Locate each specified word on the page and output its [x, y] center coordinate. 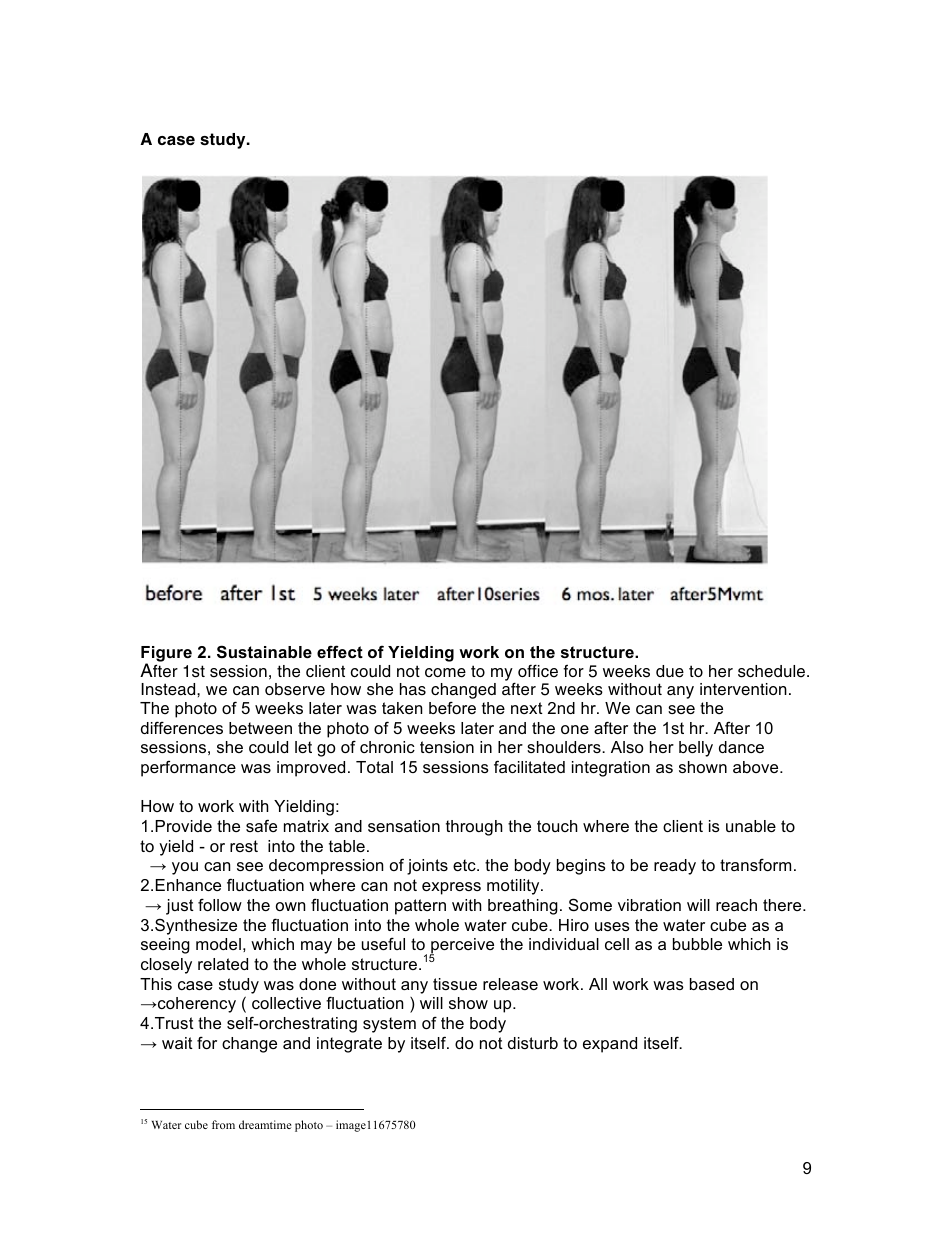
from [223, 1124]
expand [610, 1045]
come [445, 673]
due [670, 671]
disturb [533, 1043]
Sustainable [264, 652]
